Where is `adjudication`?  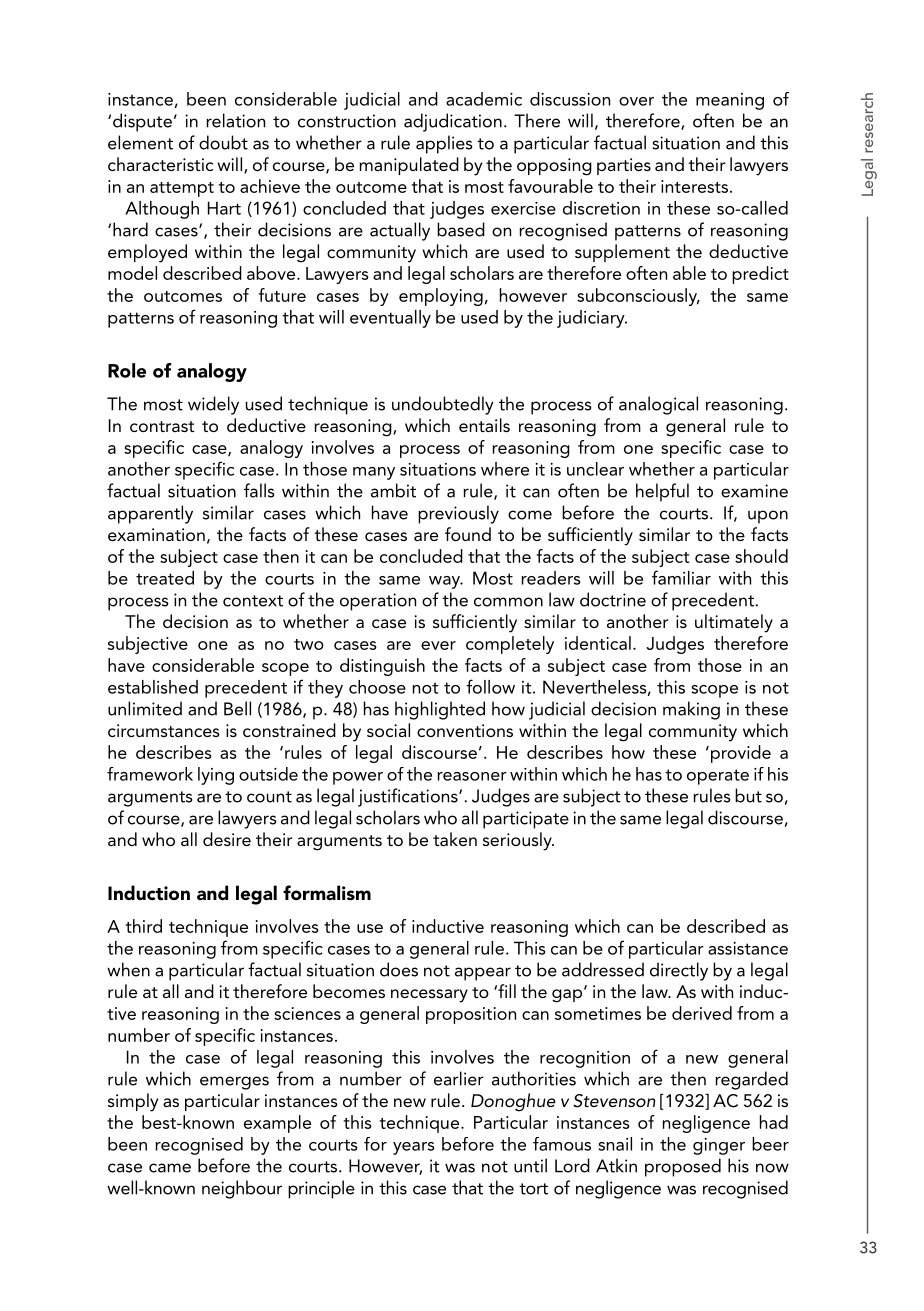 adjudication is located at coordinates (453, 122).
